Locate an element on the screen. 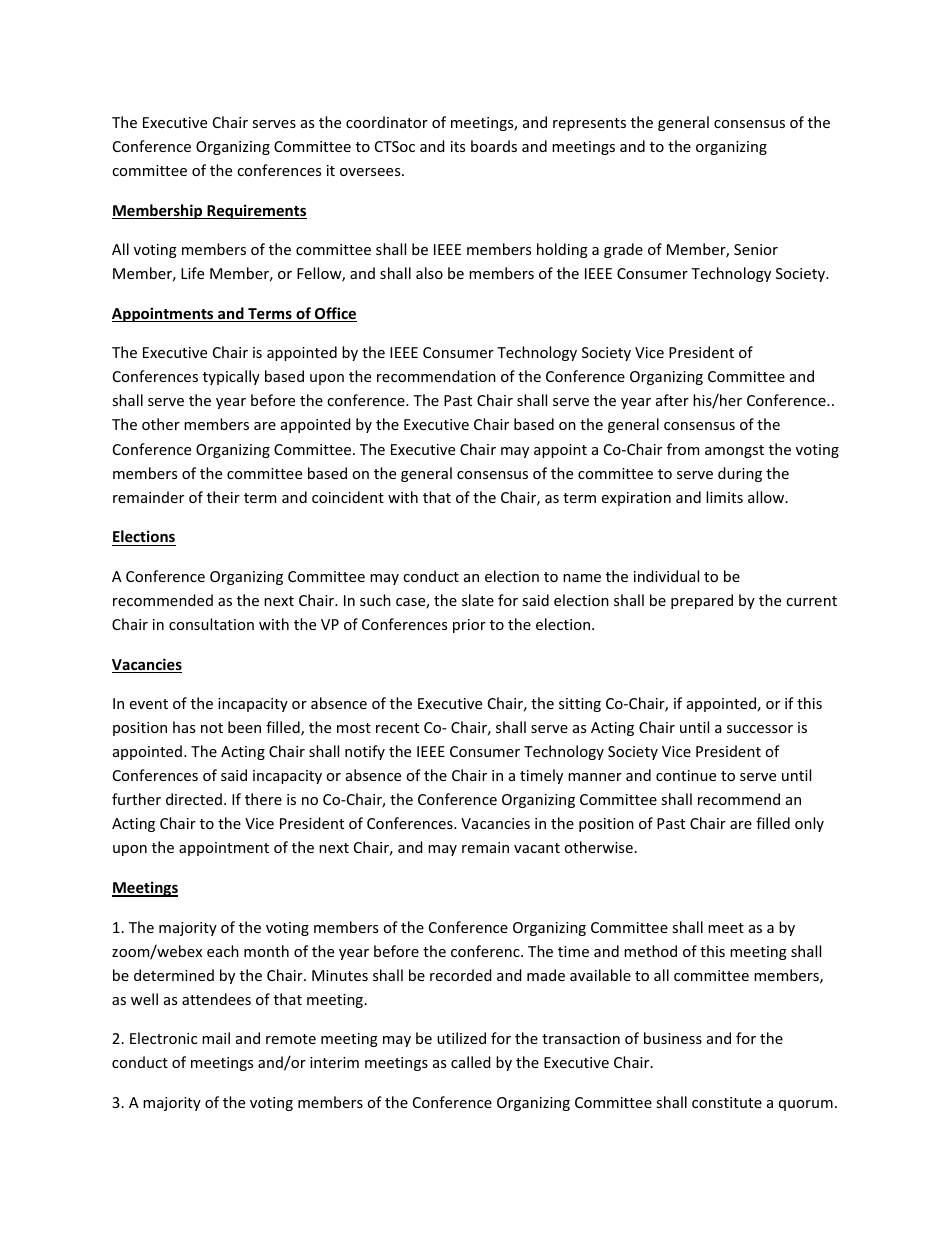 The image size is (952, 1233). vacant is located at coordinates (537, 848).
